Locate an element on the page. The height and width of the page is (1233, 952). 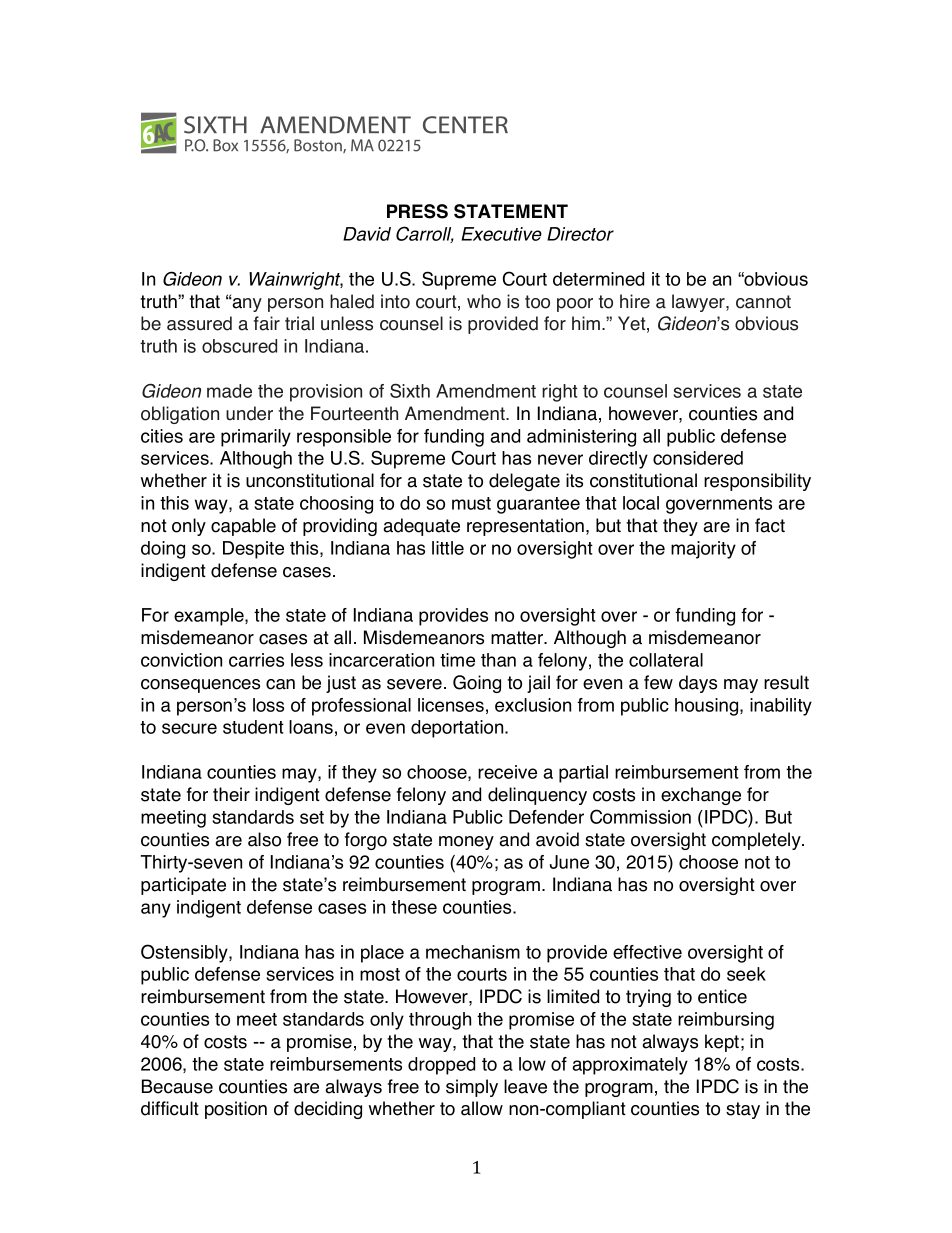
stay is located at coordinates (743, 1110).
